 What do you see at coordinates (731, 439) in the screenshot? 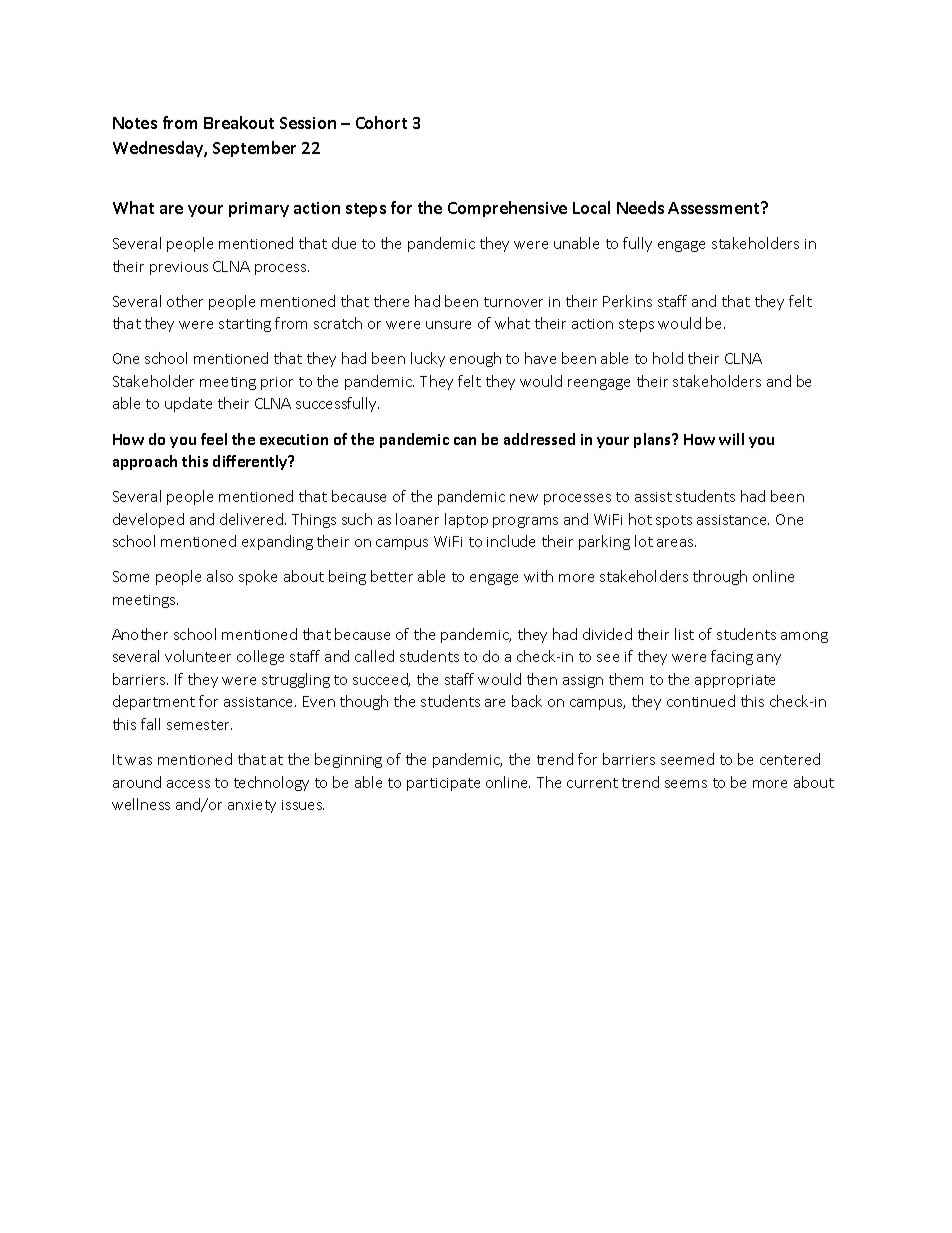
I see `will` at bounding box center [731, 439].
